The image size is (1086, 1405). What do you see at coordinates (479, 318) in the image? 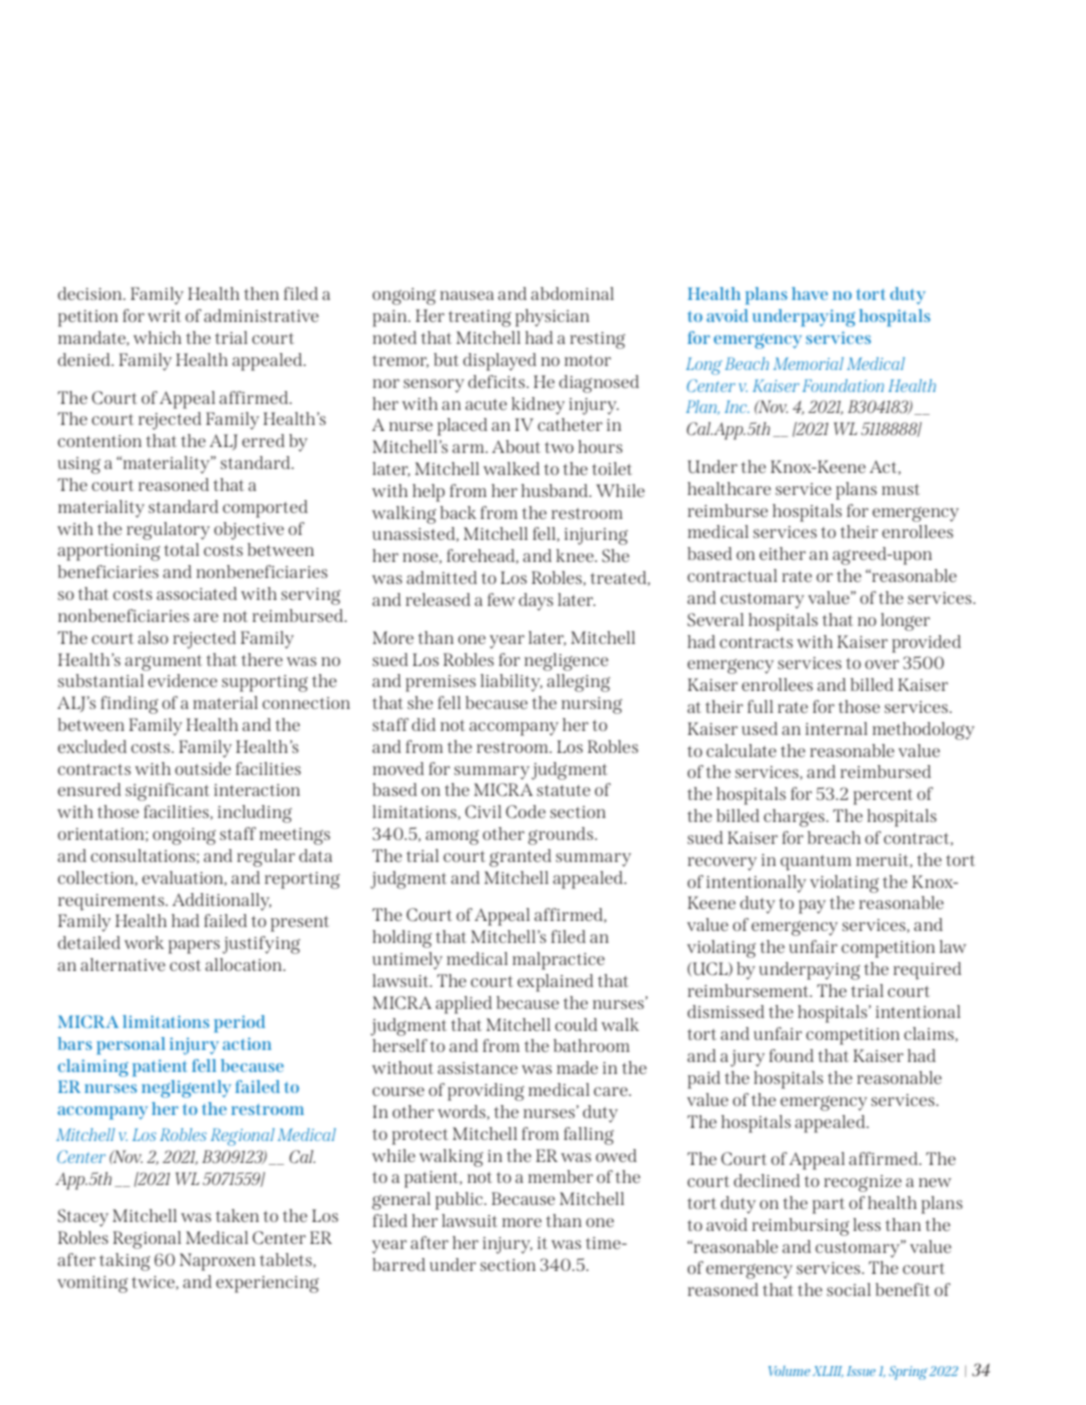
I see `treating` at bounding box center [479, 318].
